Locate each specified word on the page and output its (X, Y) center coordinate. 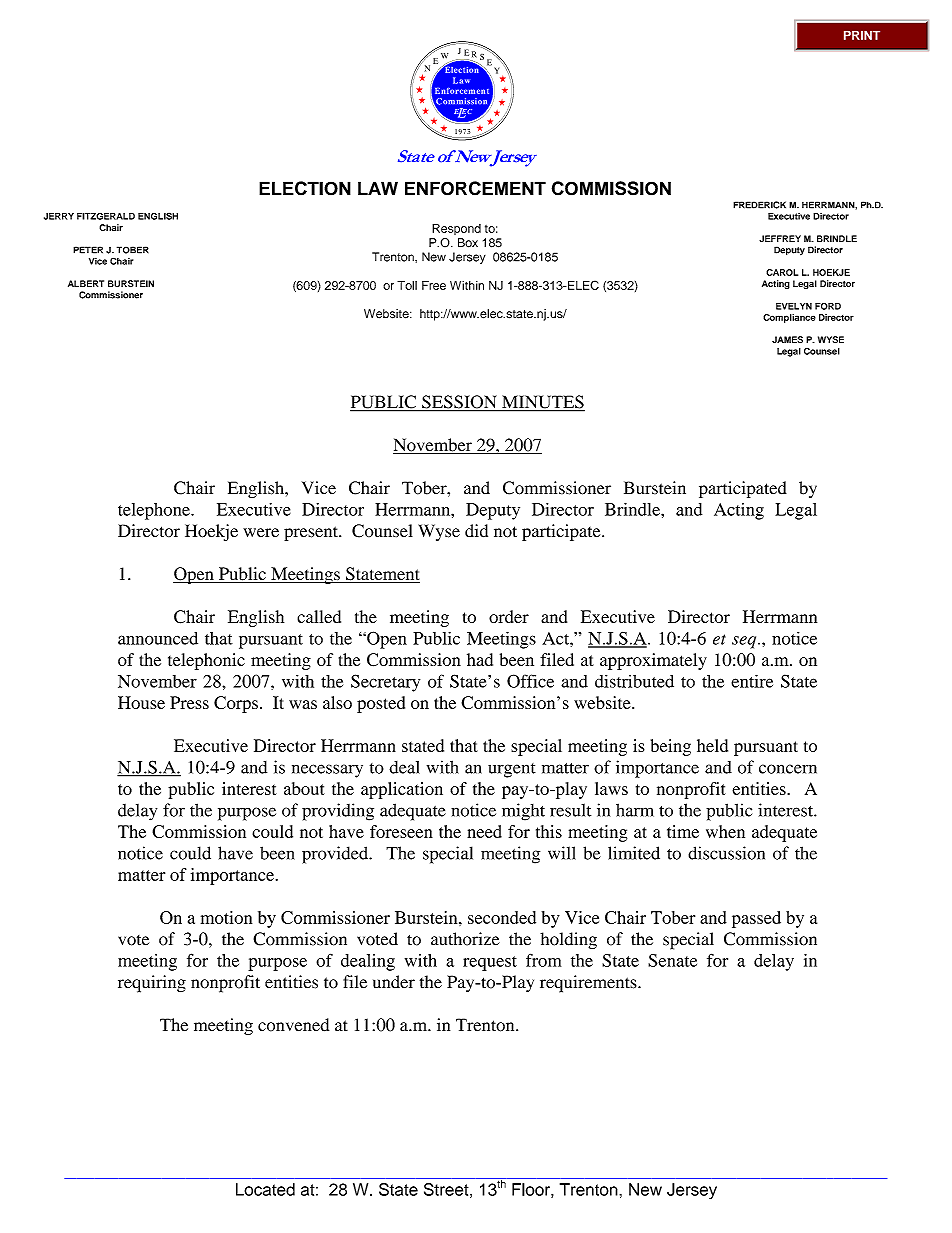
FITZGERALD (106, 216)
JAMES (787, 340)
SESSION (459, 403)
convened (293, 1025)
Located (265, 1189)
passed (756, 919)
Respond (456, 229)
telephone (155, 511)
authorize (465, 939)
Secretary (385, 683)
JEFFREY (780, 238)
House (141, 702)
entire (752, 681)
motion (226, 917)
